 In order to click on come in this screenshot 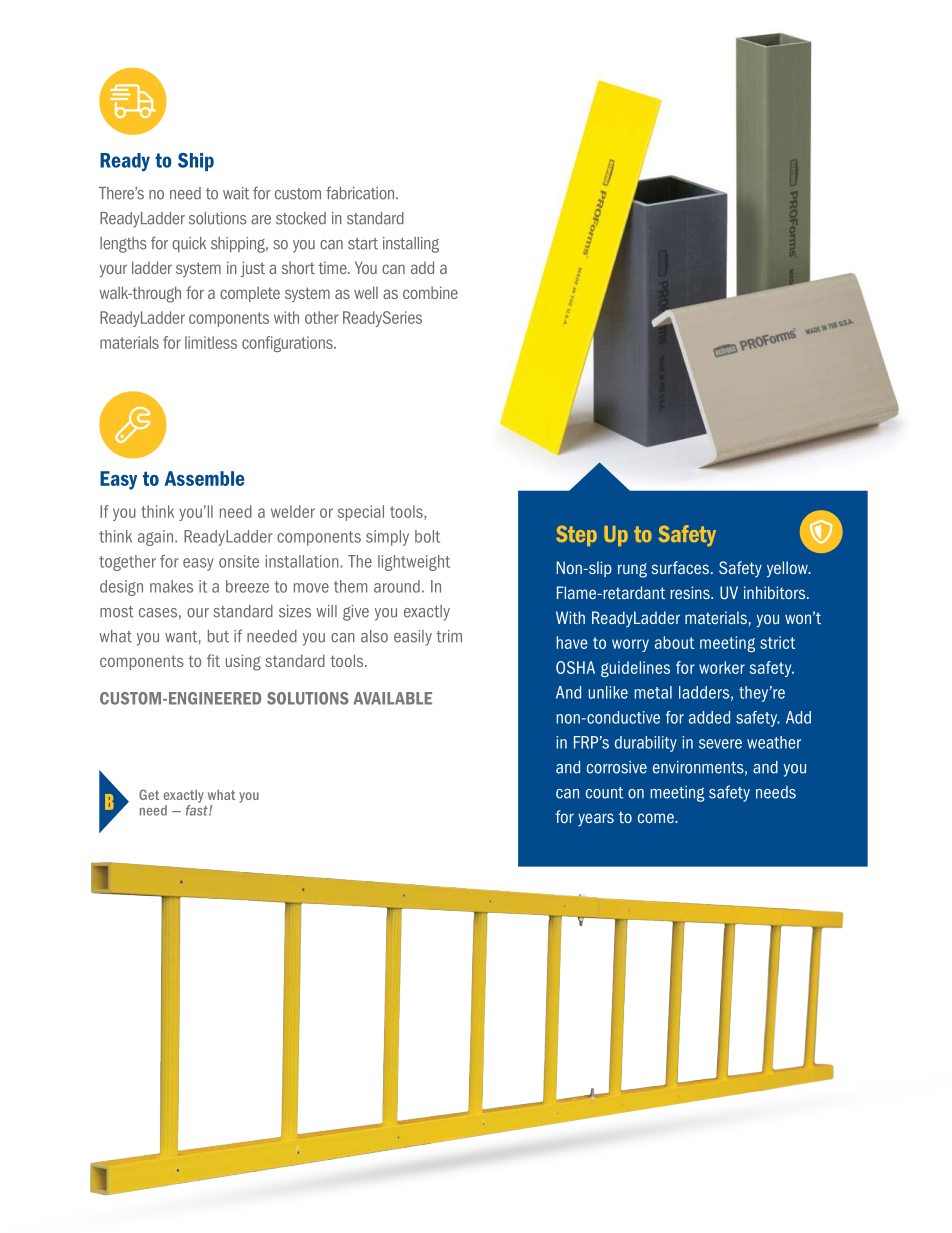, I will do `click(657, 818)`.
